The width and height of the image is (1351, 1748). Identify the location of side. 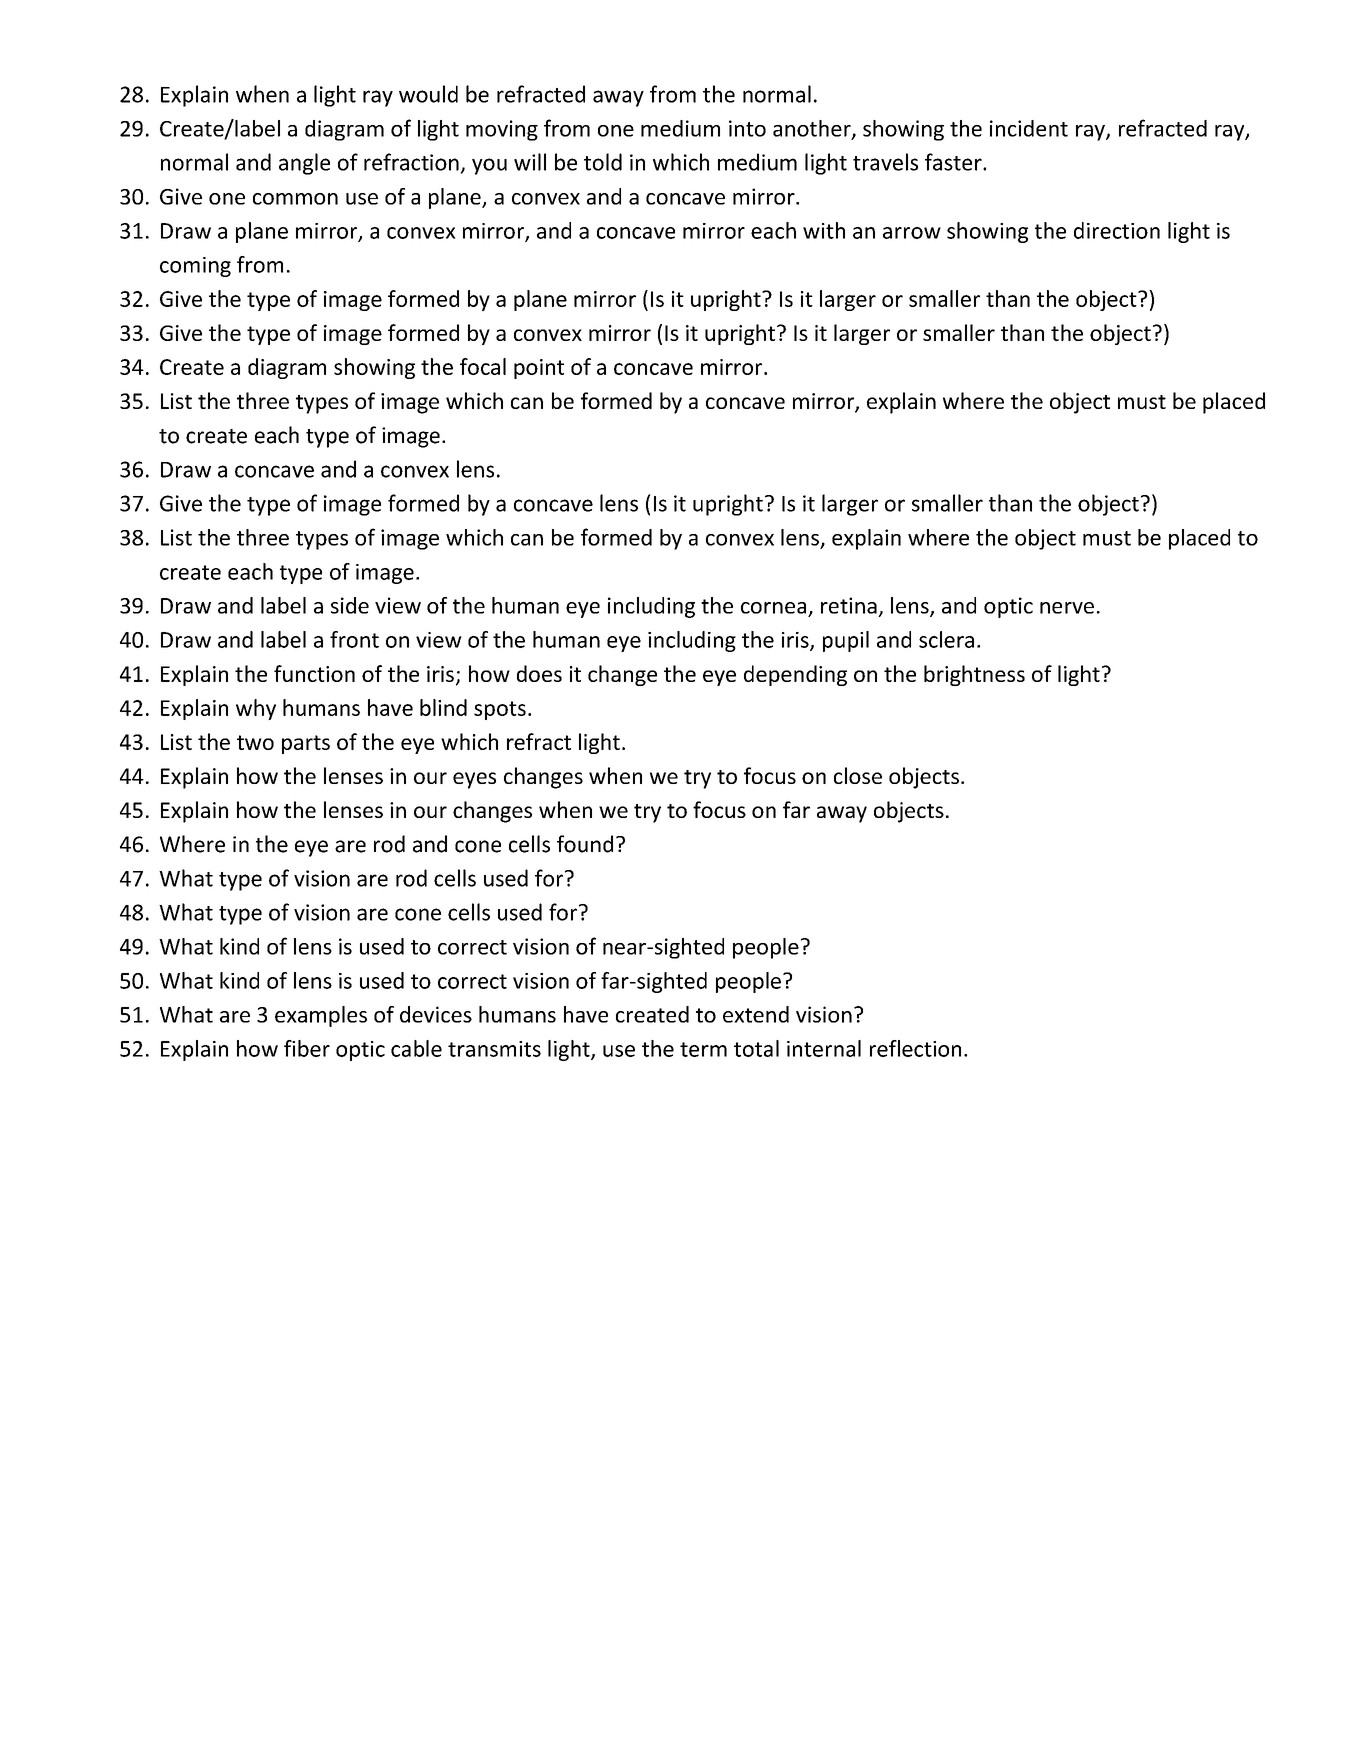
(350, 605).
